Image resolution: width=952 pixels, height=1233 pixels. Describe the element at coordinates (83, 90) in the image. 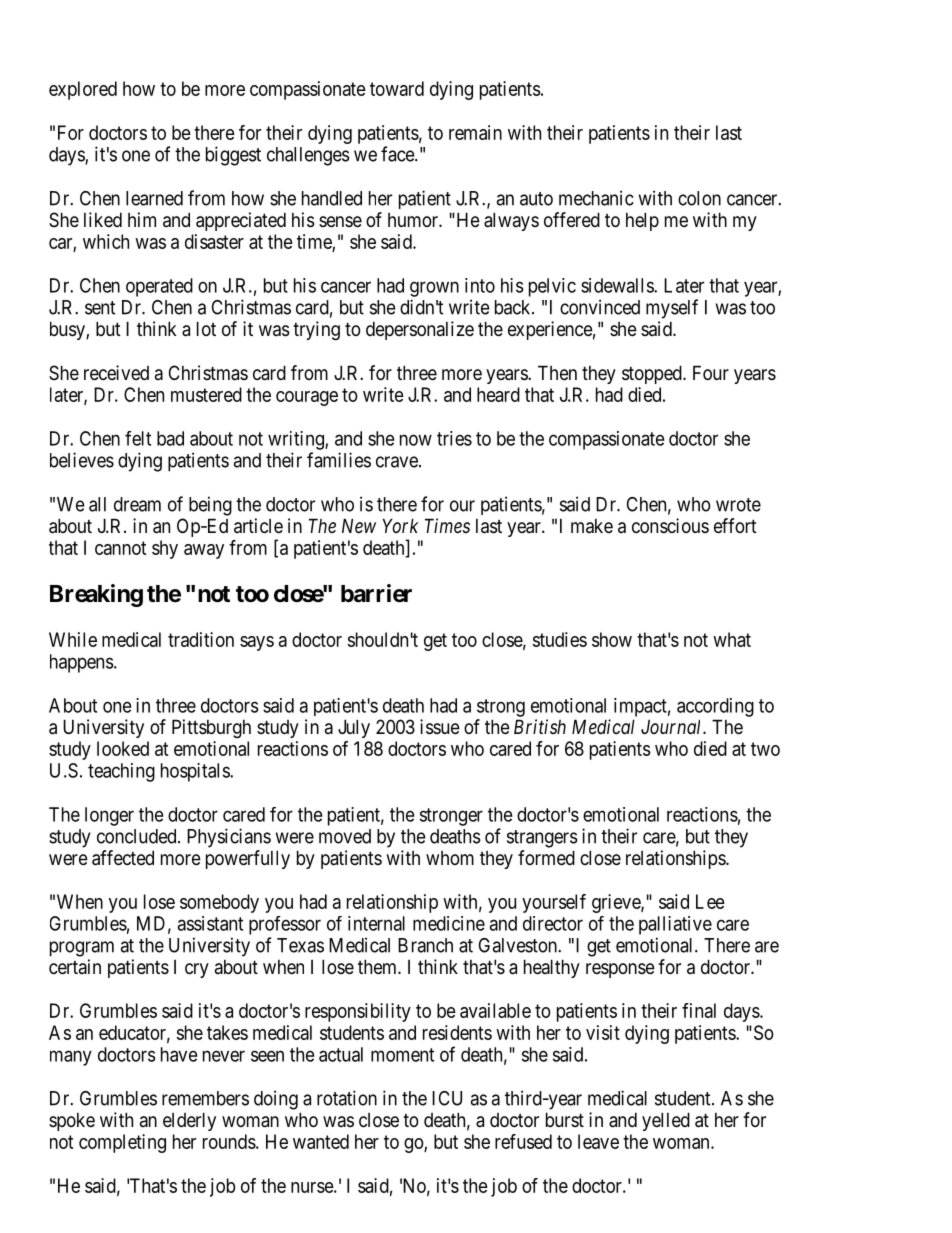

I see `explored` at that location.
